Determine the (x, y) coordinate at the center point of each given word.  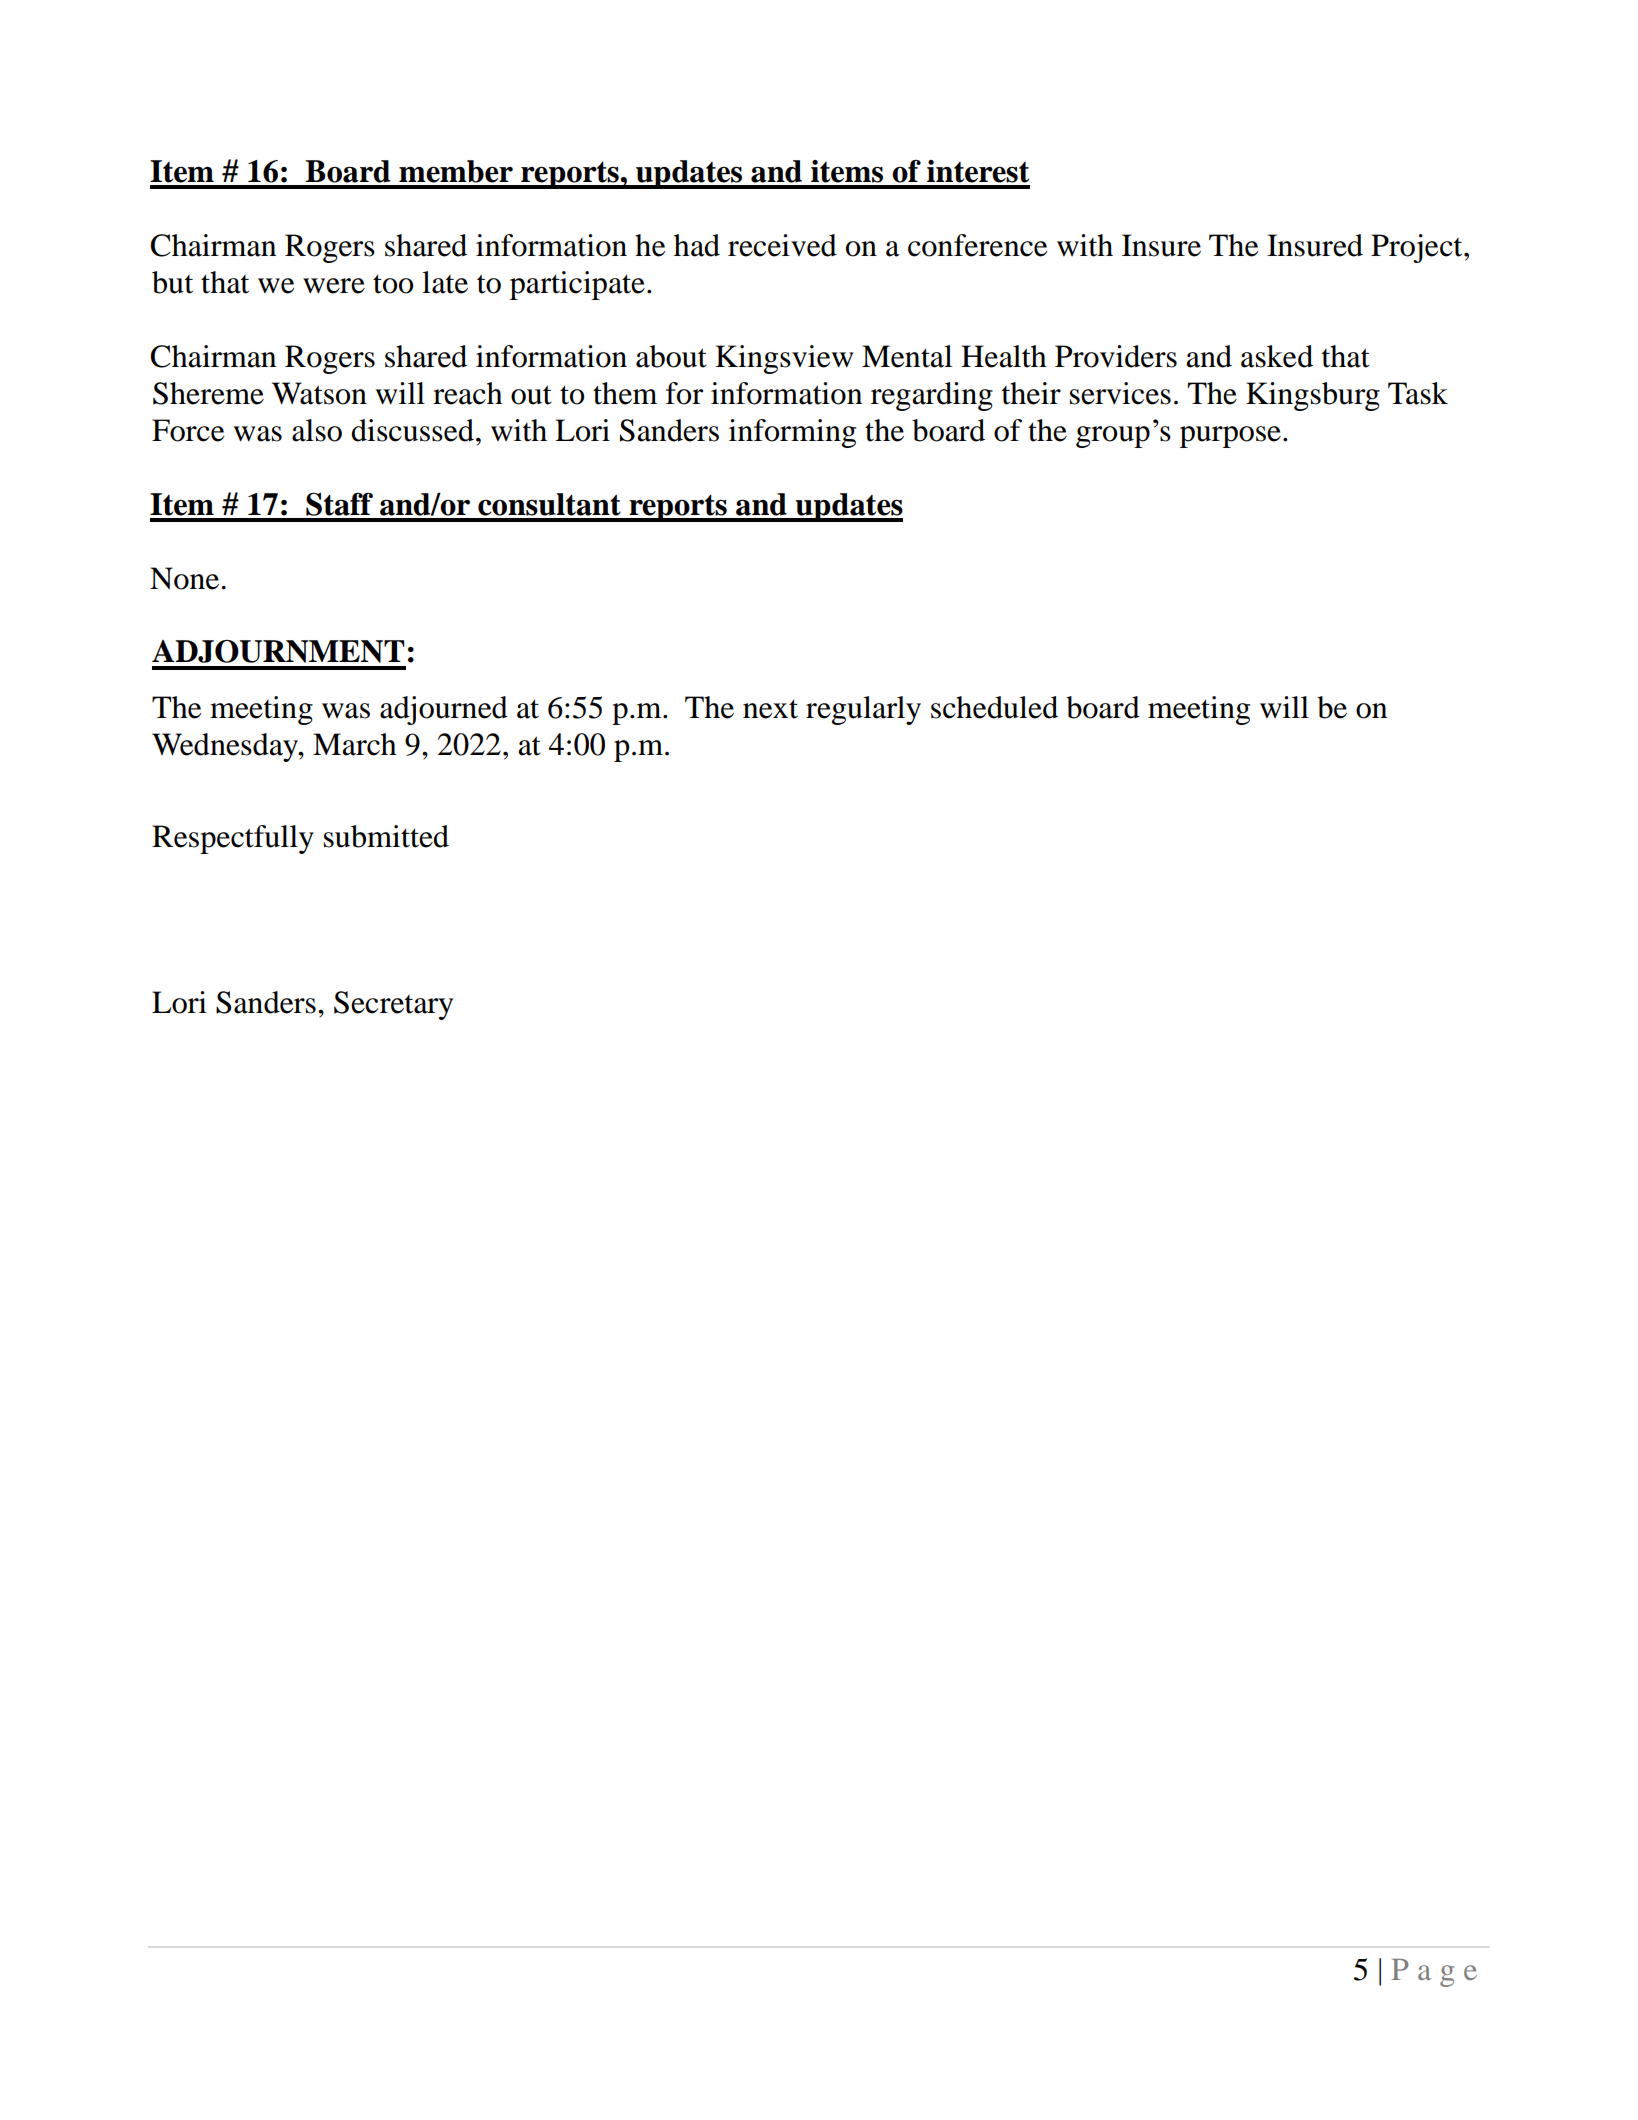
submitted (386, 836)
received (782, 245)
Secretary (393, 1005)
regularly (863, 710)
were (334, 286)
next (770, 709)
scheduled (994, 707)
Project (1418, 248)
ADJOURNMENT (278, 651)
